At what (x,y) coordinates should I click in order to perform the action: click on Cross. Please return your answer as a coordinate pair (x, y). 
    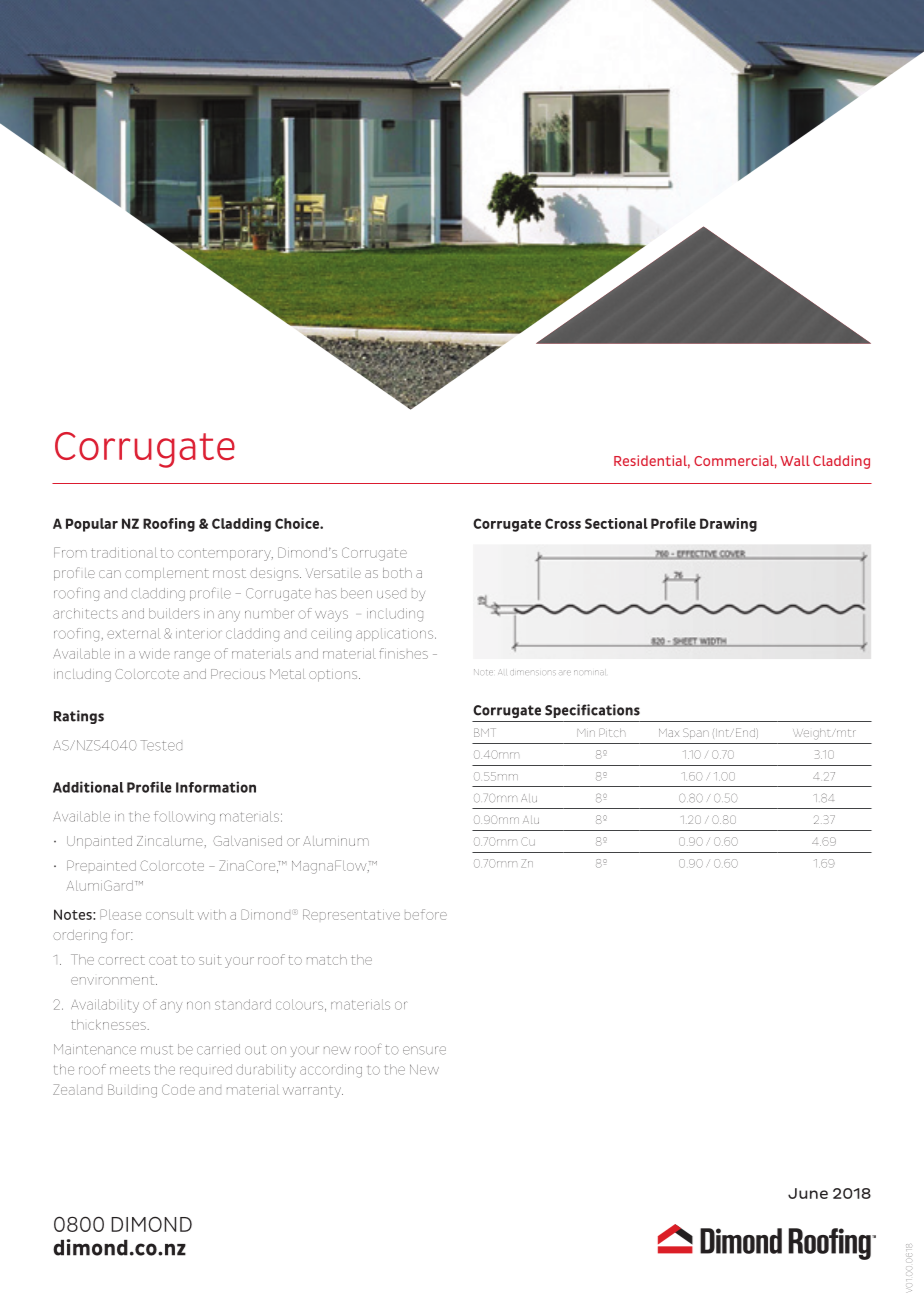
    Looking at the image, I should click on (563, 523).
